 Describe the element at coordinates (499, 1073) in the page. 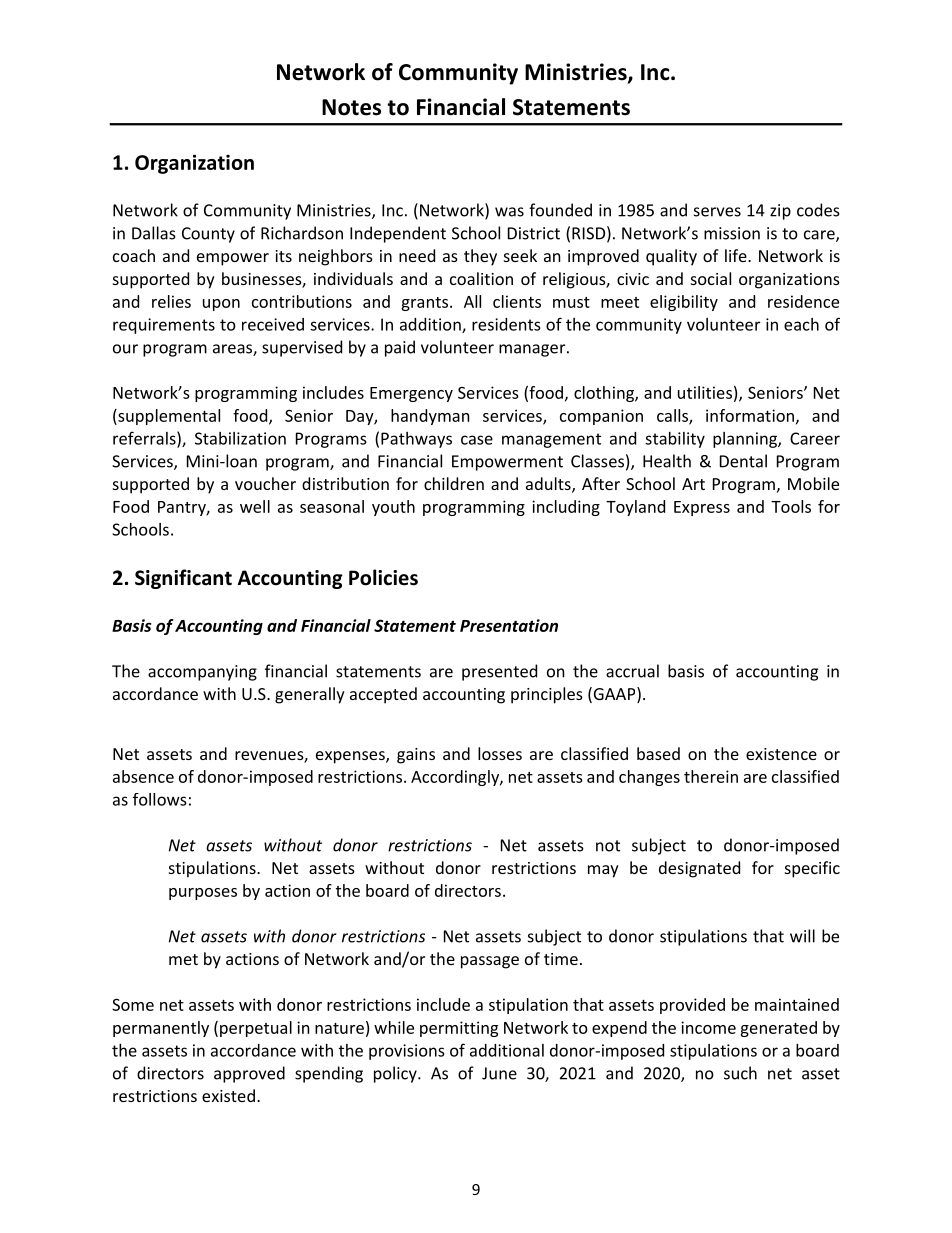

I see `June` at that location.
